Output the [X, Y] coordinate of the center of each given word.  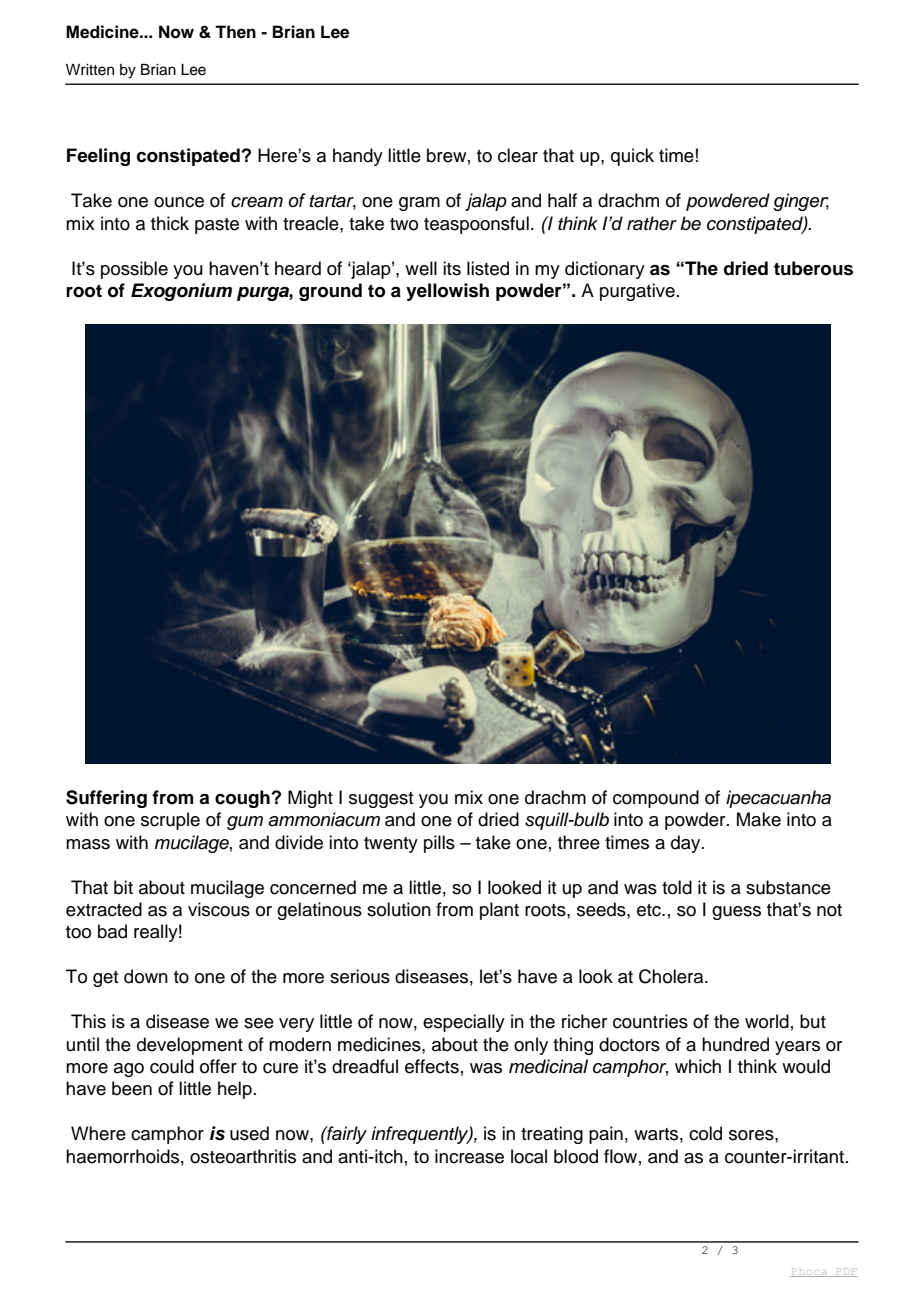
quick [632, 157]
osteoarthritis [243, 1156]
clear [518, 155]
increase [469, 1156]
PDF [846, 1272]
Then [235, 32]
